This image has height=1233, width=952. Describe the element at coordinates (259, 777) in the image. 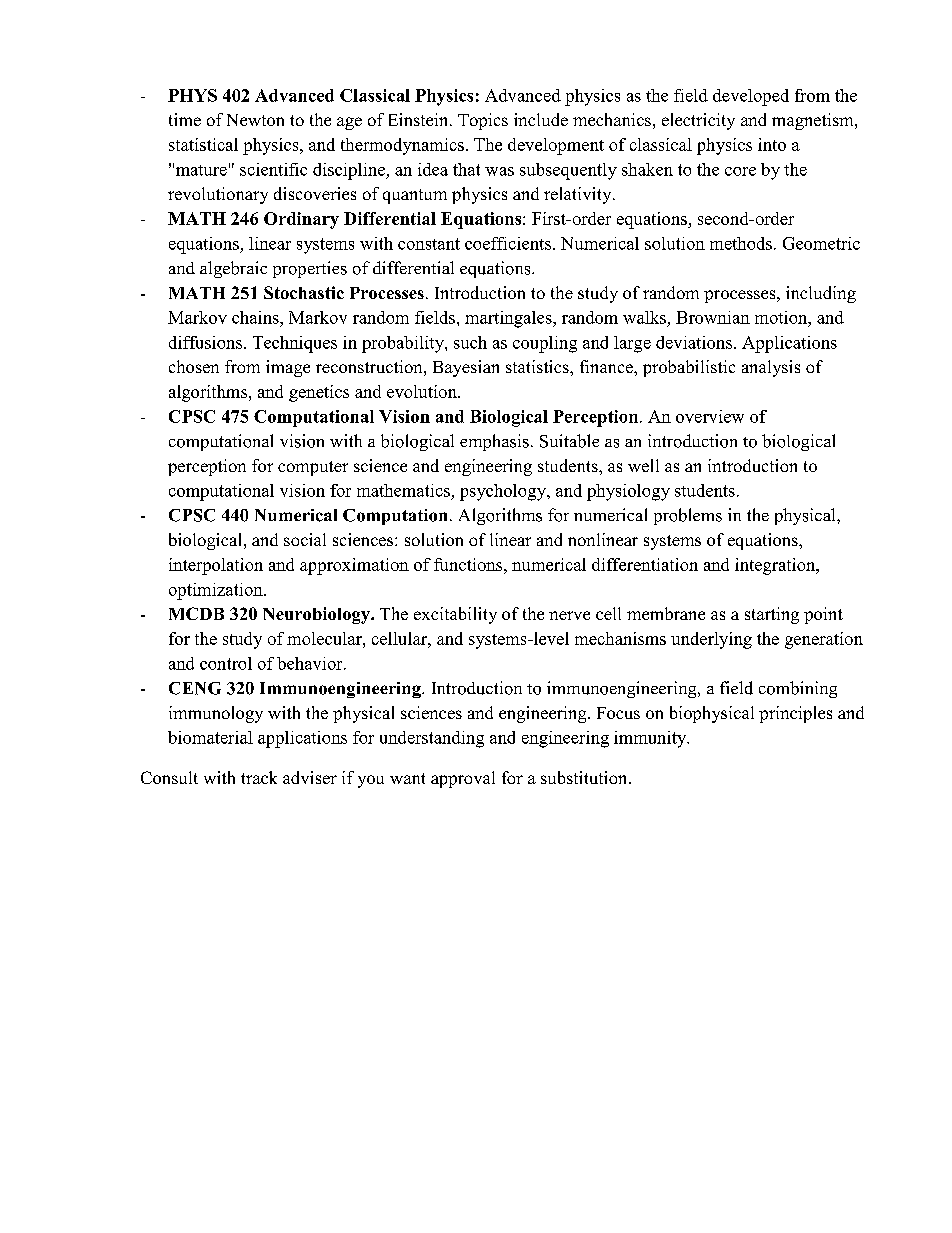

I see `track` at that location.
